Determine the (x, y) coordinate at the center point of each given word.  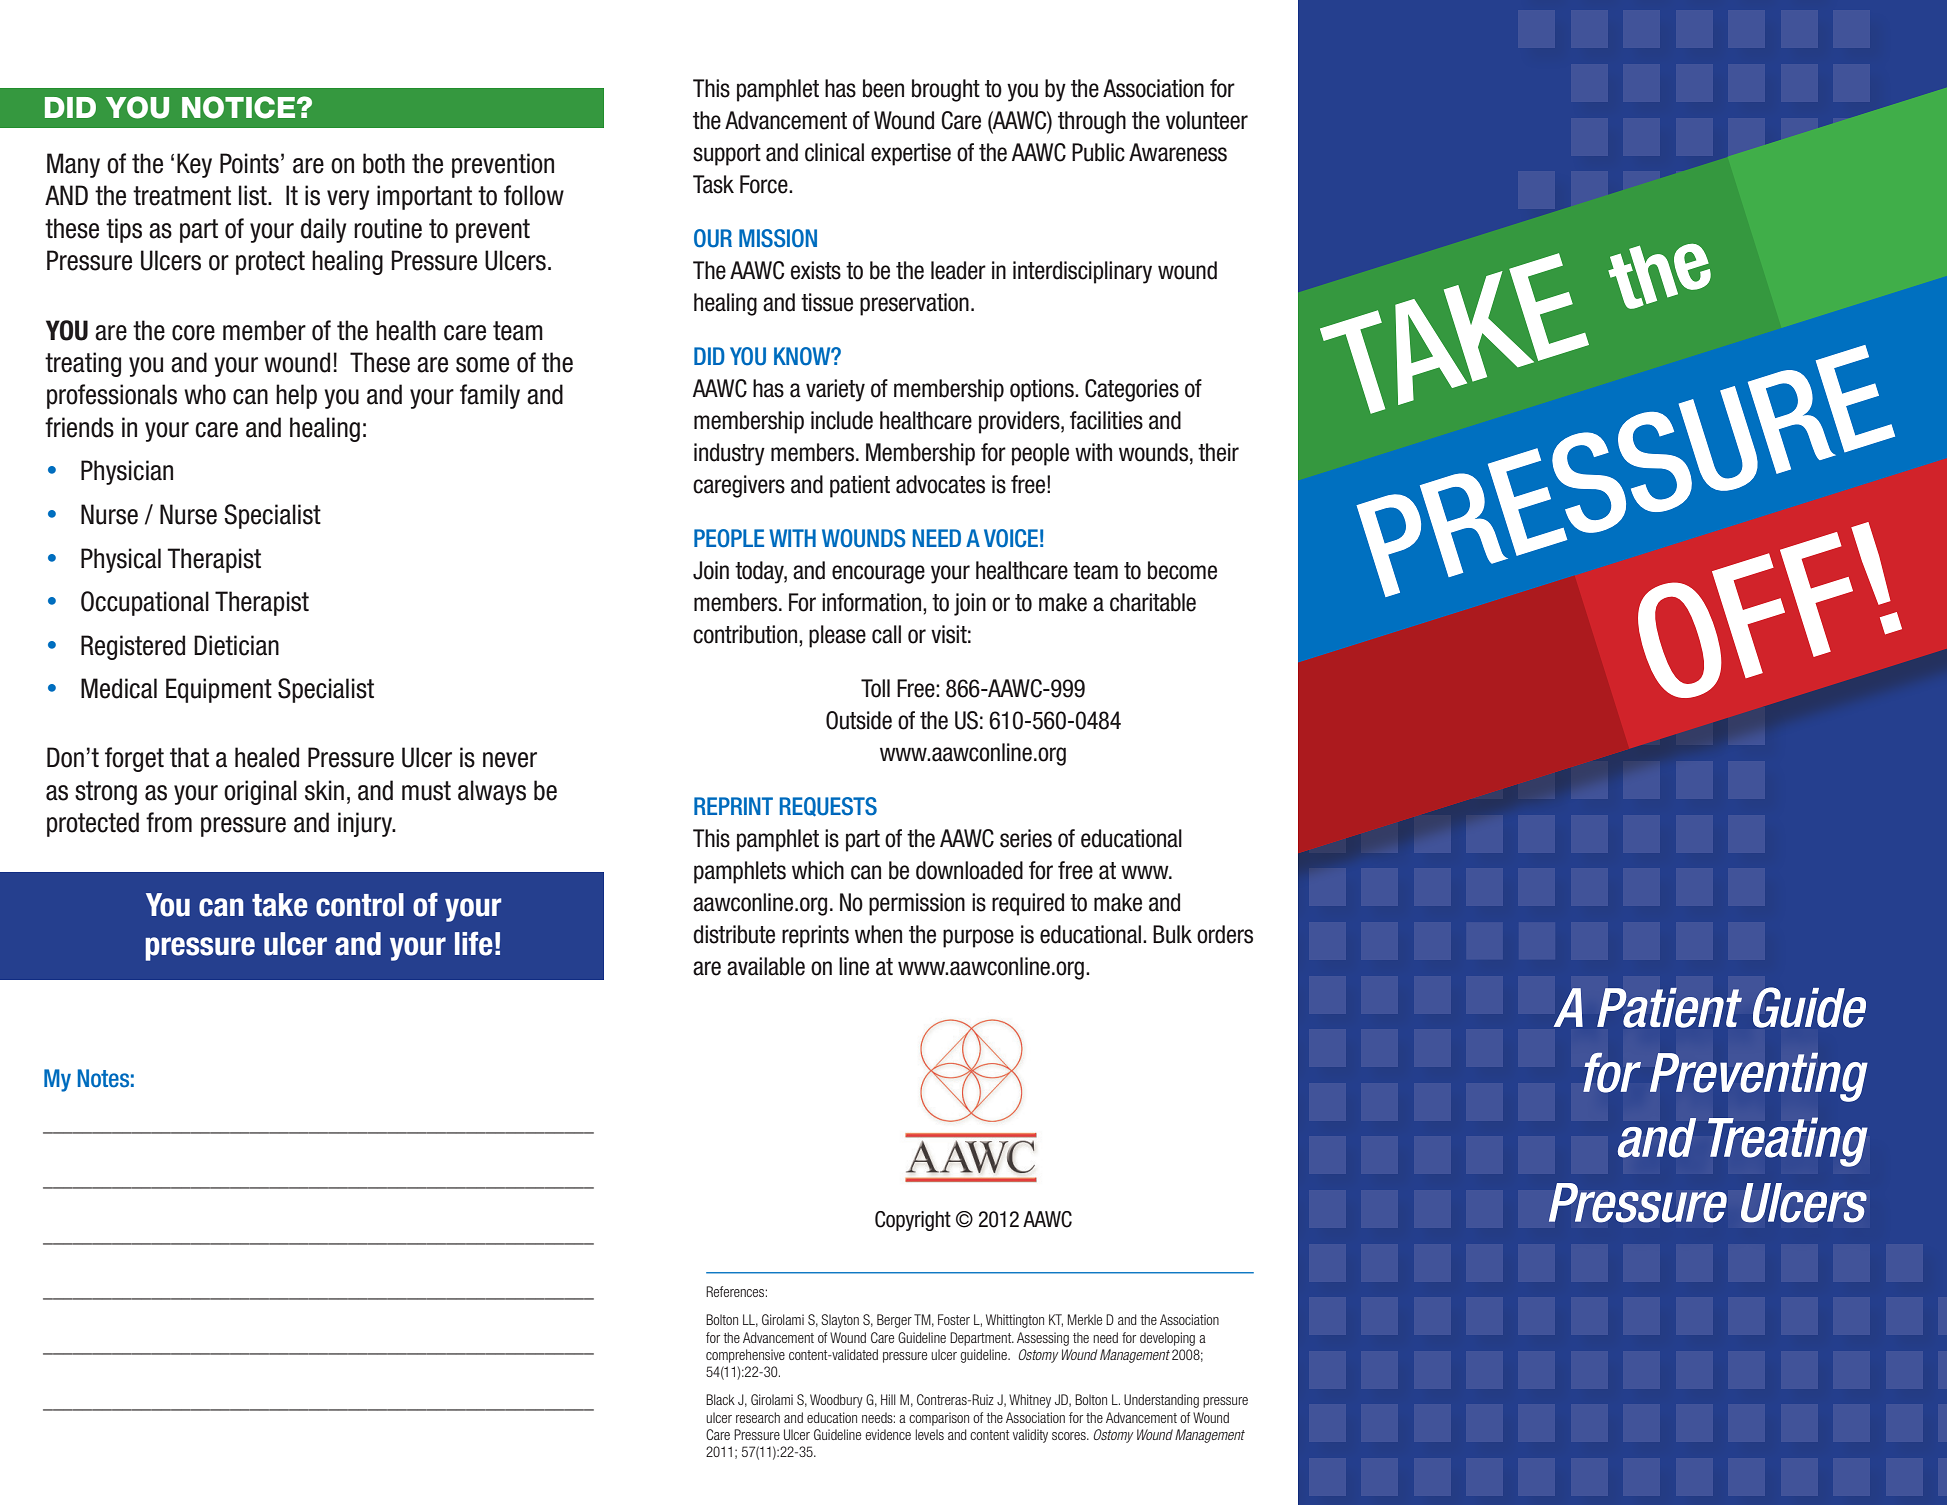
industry (729, 454)
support (727, 155)
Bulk (1172, 934)
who (205, 394)
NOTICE (238, 107)
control (360, 905)
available (766, 966)
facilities (1106, 420)
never (510, 760)
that (189, 757)
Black (720, 1399)
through (1092, 122)
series (1026, 838)
